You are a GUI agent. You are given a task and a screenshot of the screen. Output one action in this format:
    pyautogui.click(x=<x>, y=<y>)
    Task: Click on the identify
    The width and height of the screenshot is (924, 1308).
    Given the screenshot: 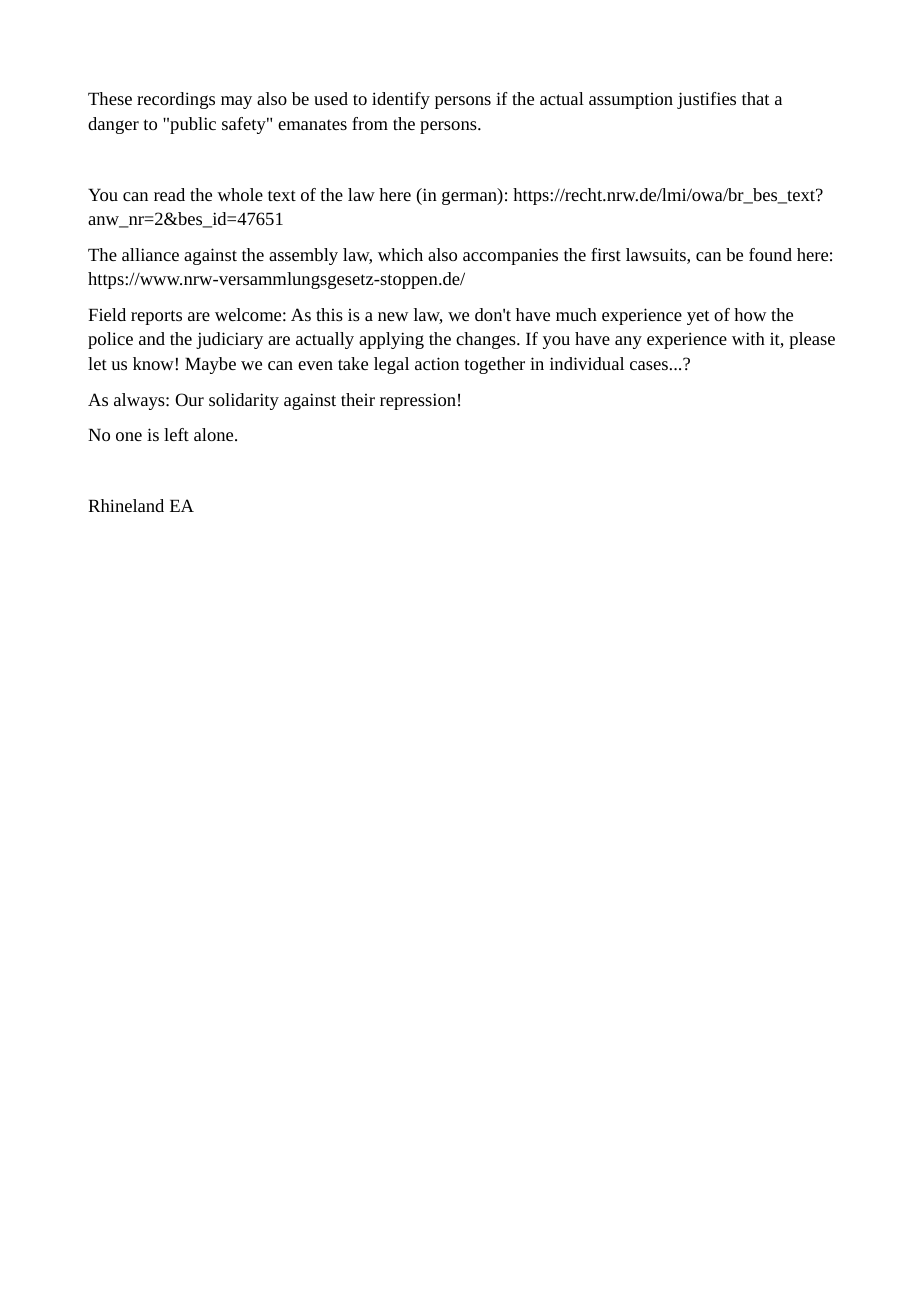 What is the action you would take?
    pyautogui.click(x=401, y=100)
